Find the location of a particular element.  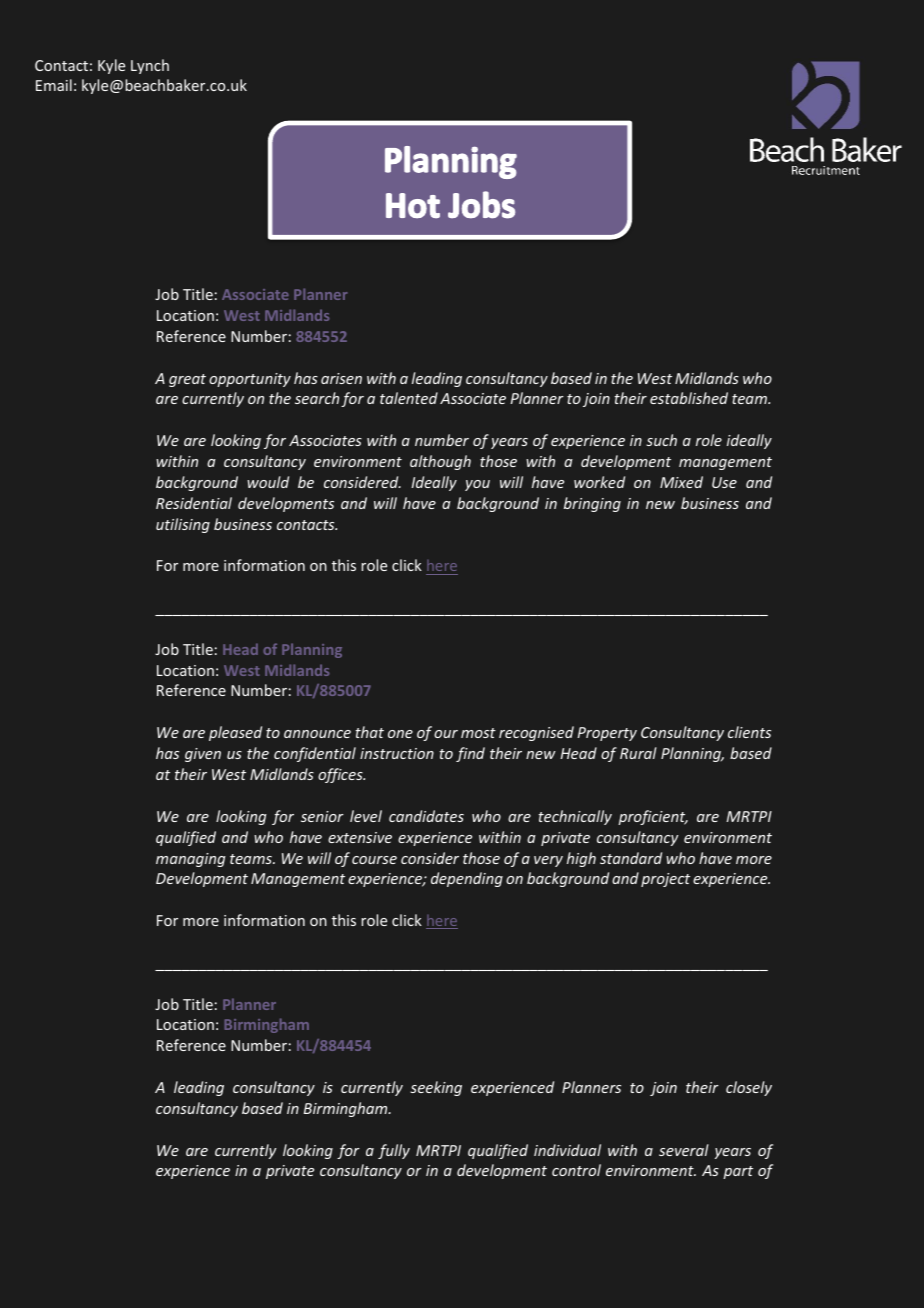

fully is located at coordinates (394, 1151).
